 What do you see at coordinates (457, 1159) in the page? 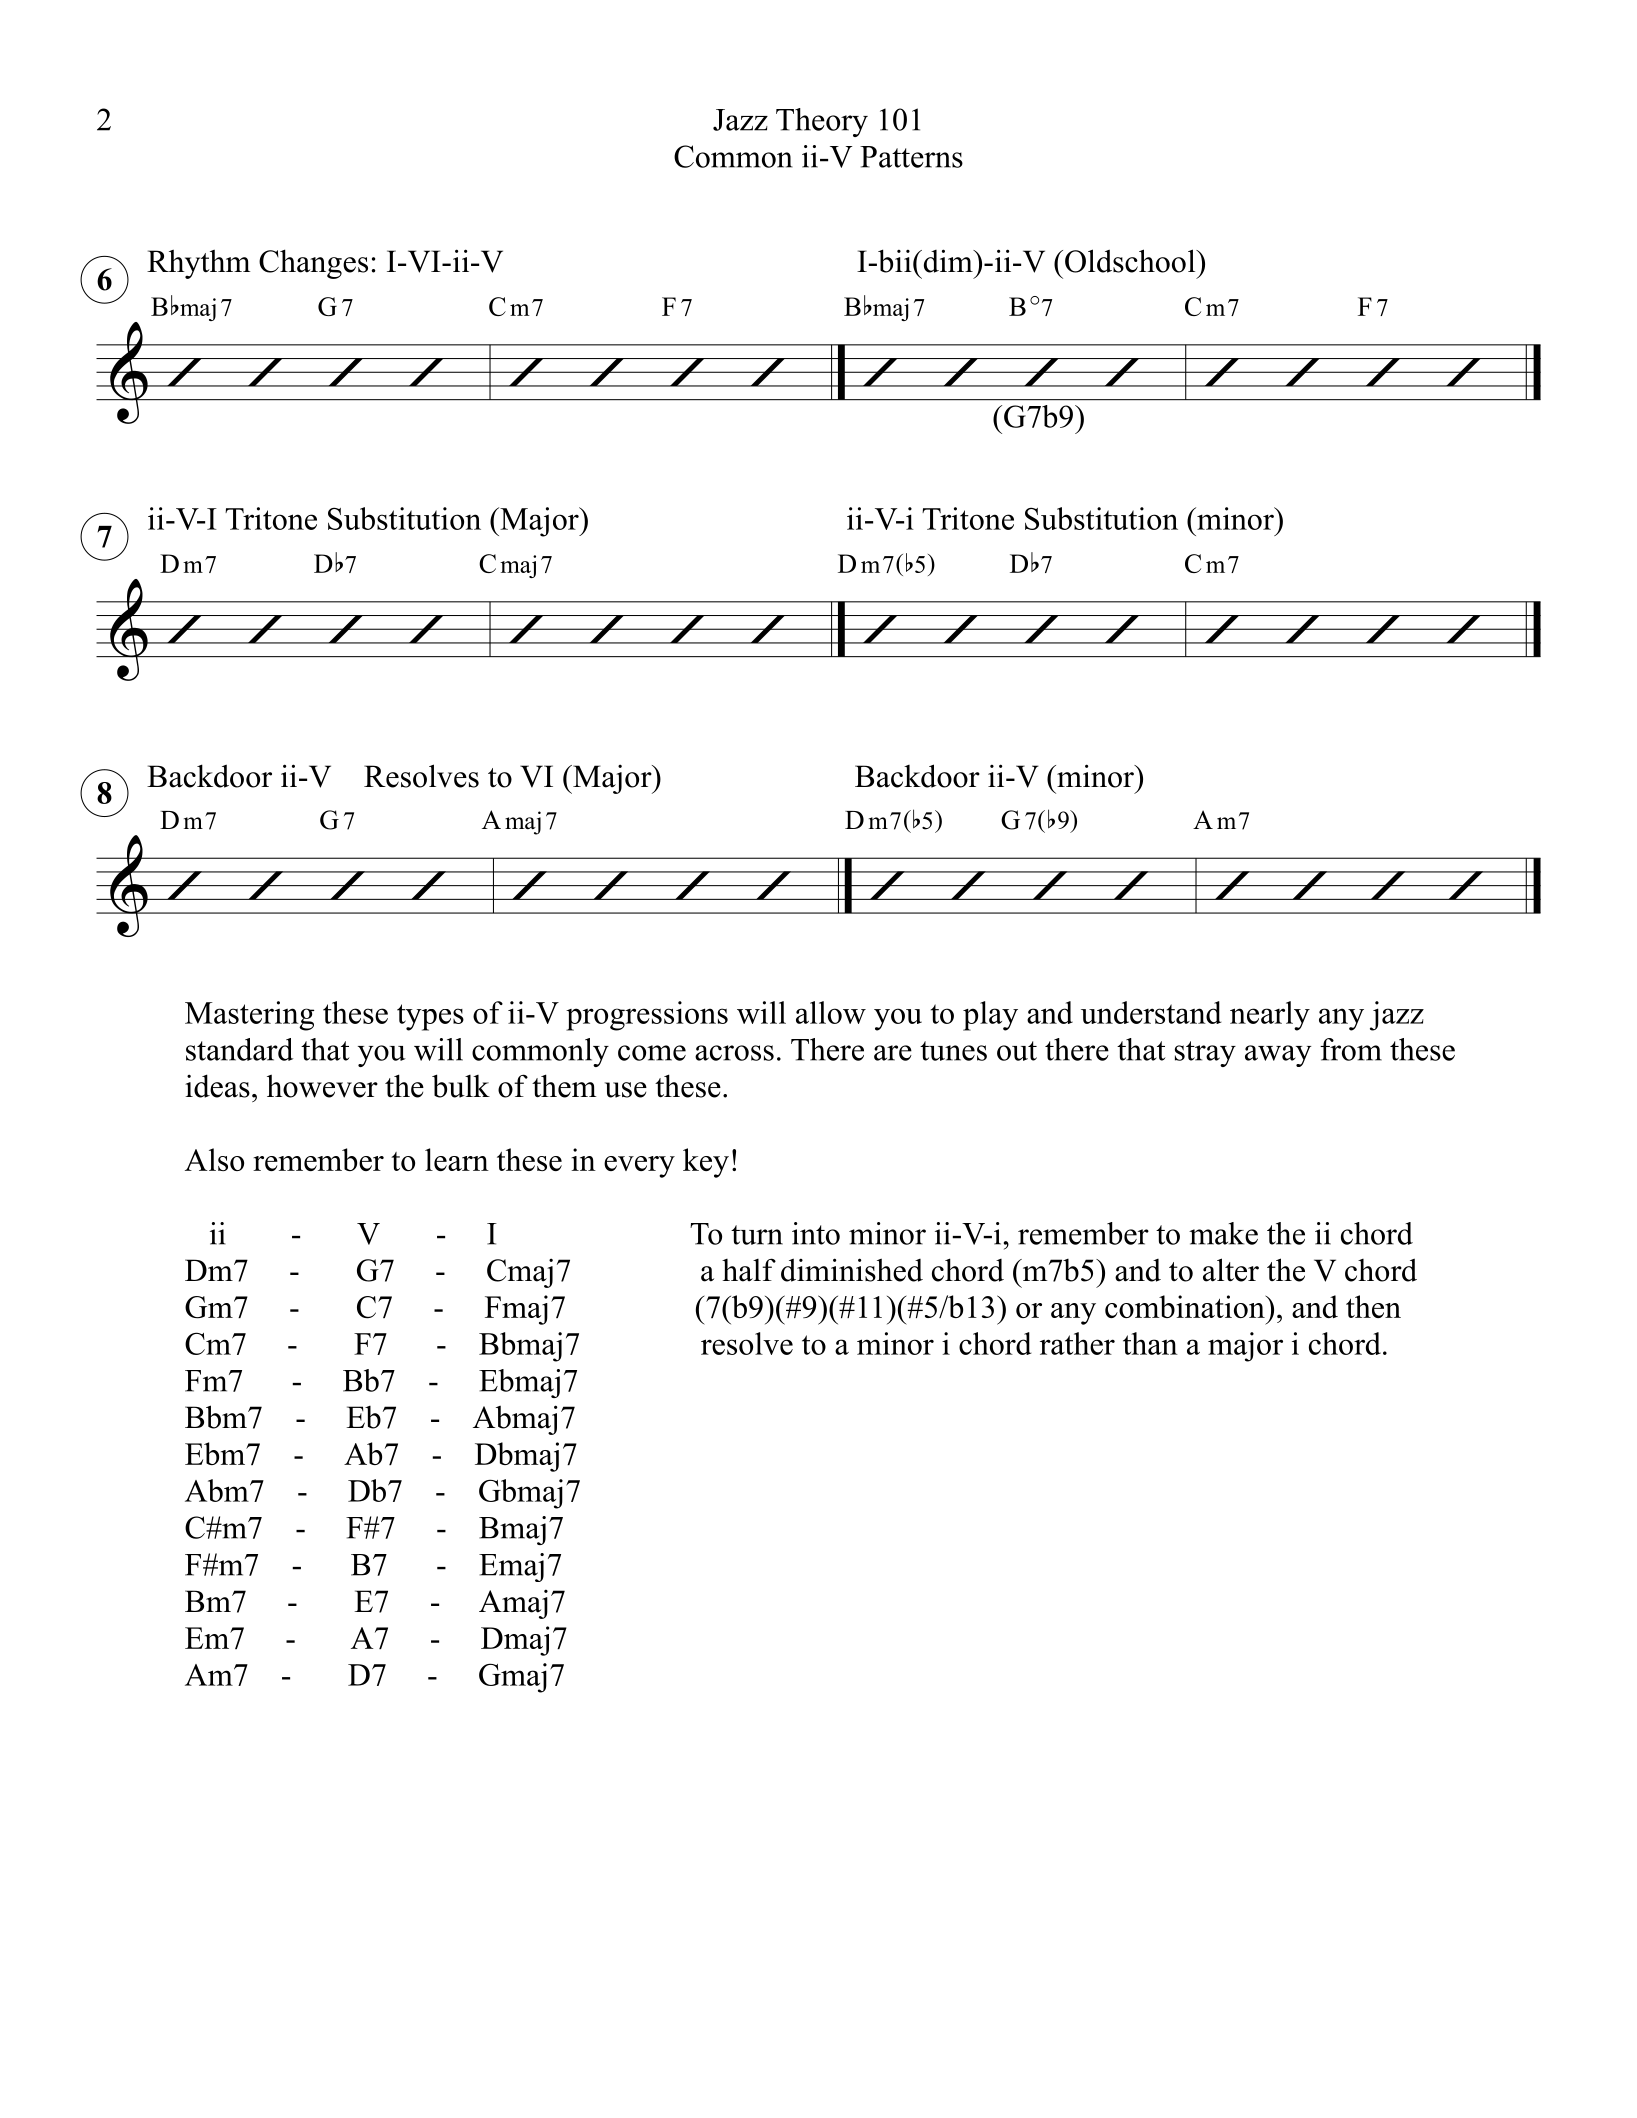
I see `learn` at bounding box center [457, 1159].
